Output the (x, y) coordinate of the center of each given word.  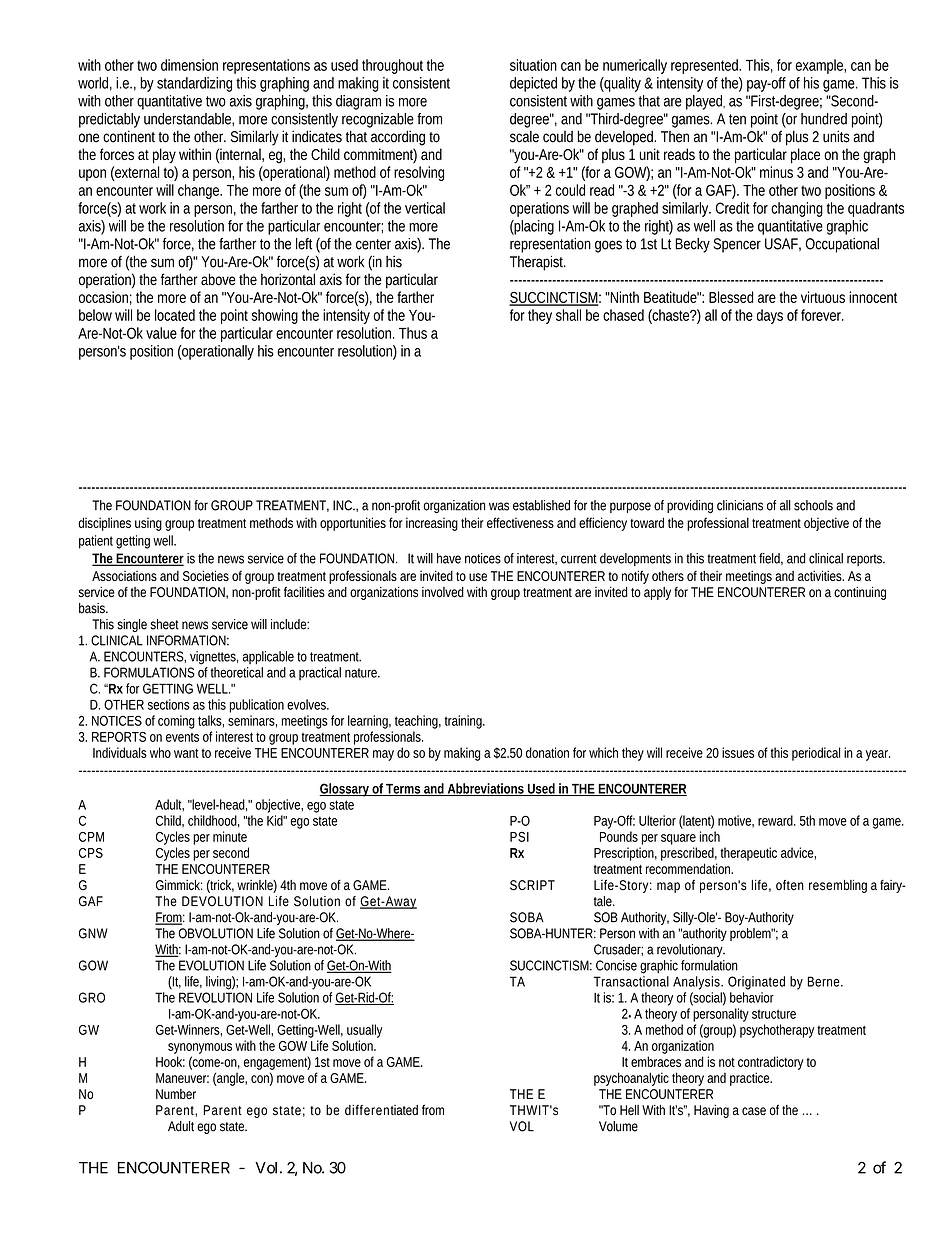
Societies (206, 575)
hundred (824, 119)
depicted (533, 84)
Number (176, 1094)
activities (821, 575)
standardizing (194, 84)
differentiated (381, 1110)
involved (443, 592)
